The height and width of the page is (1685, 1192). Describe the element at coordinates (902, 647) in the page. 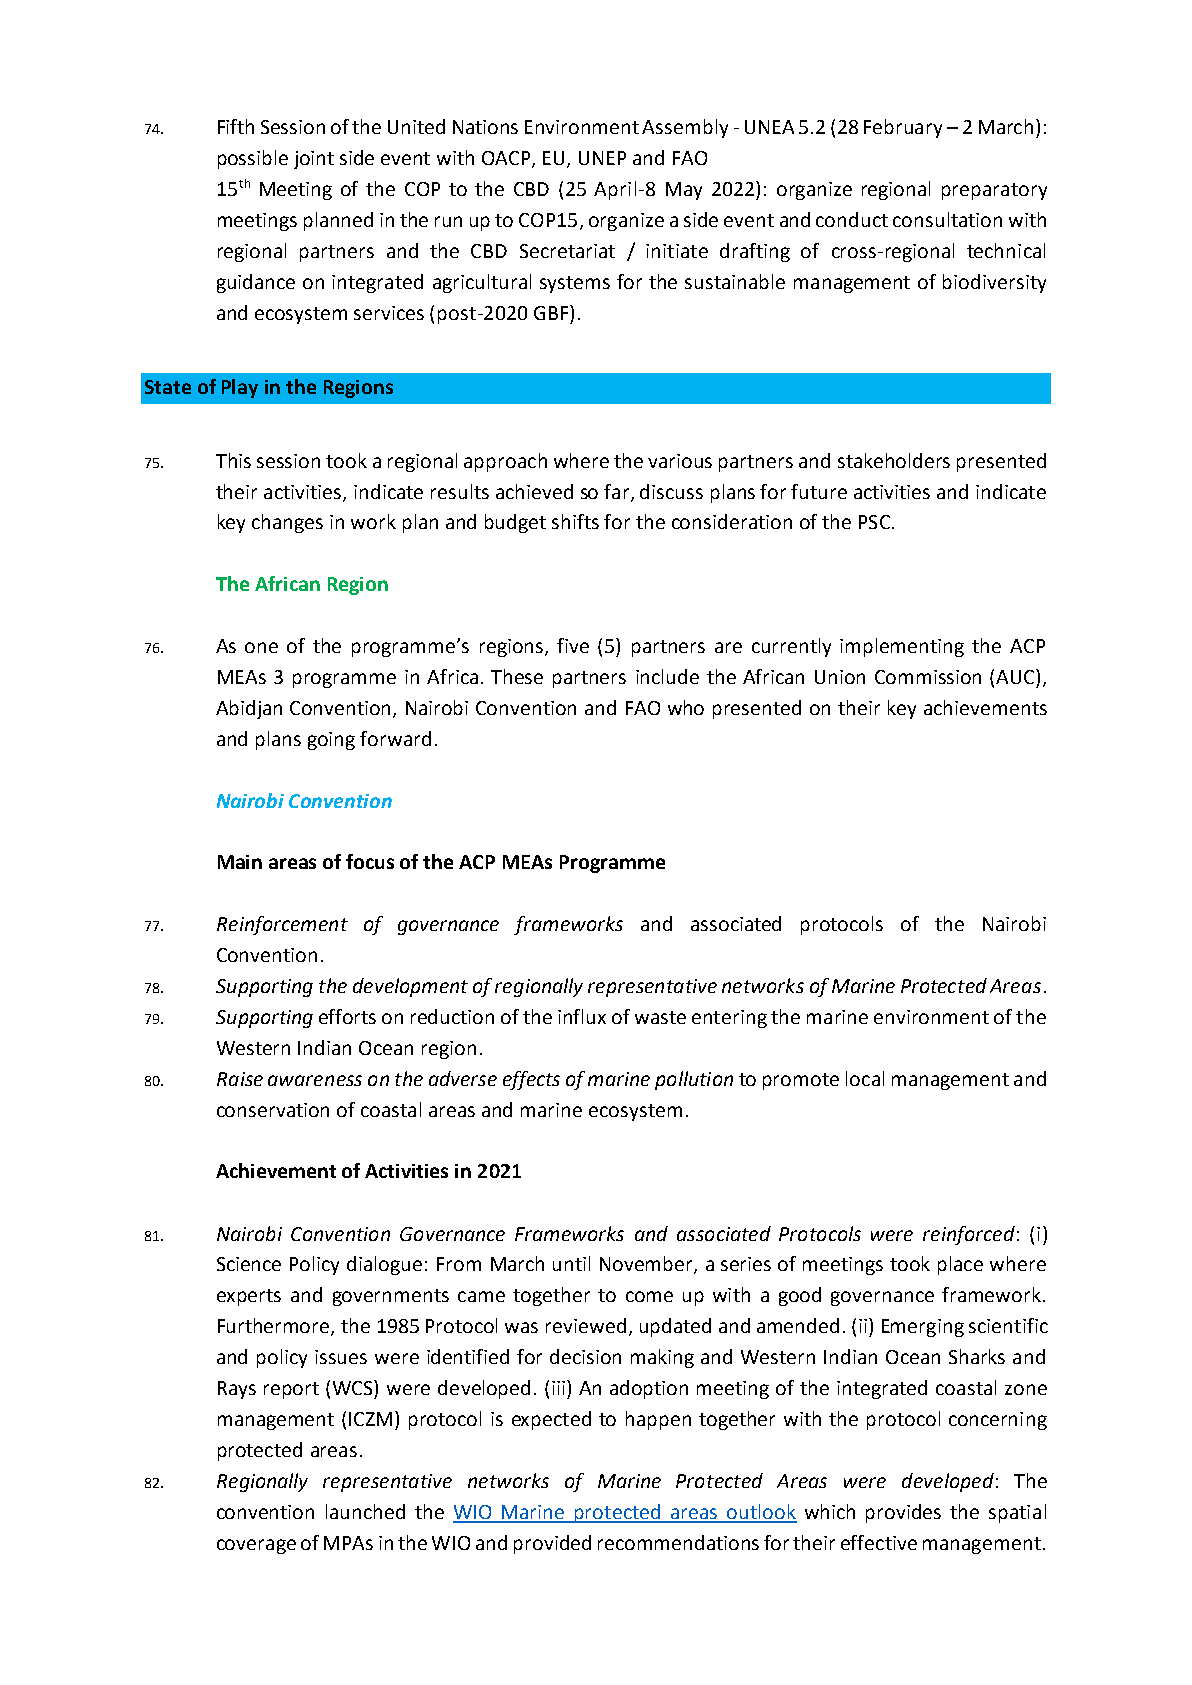

I see `implementing` at that location.
